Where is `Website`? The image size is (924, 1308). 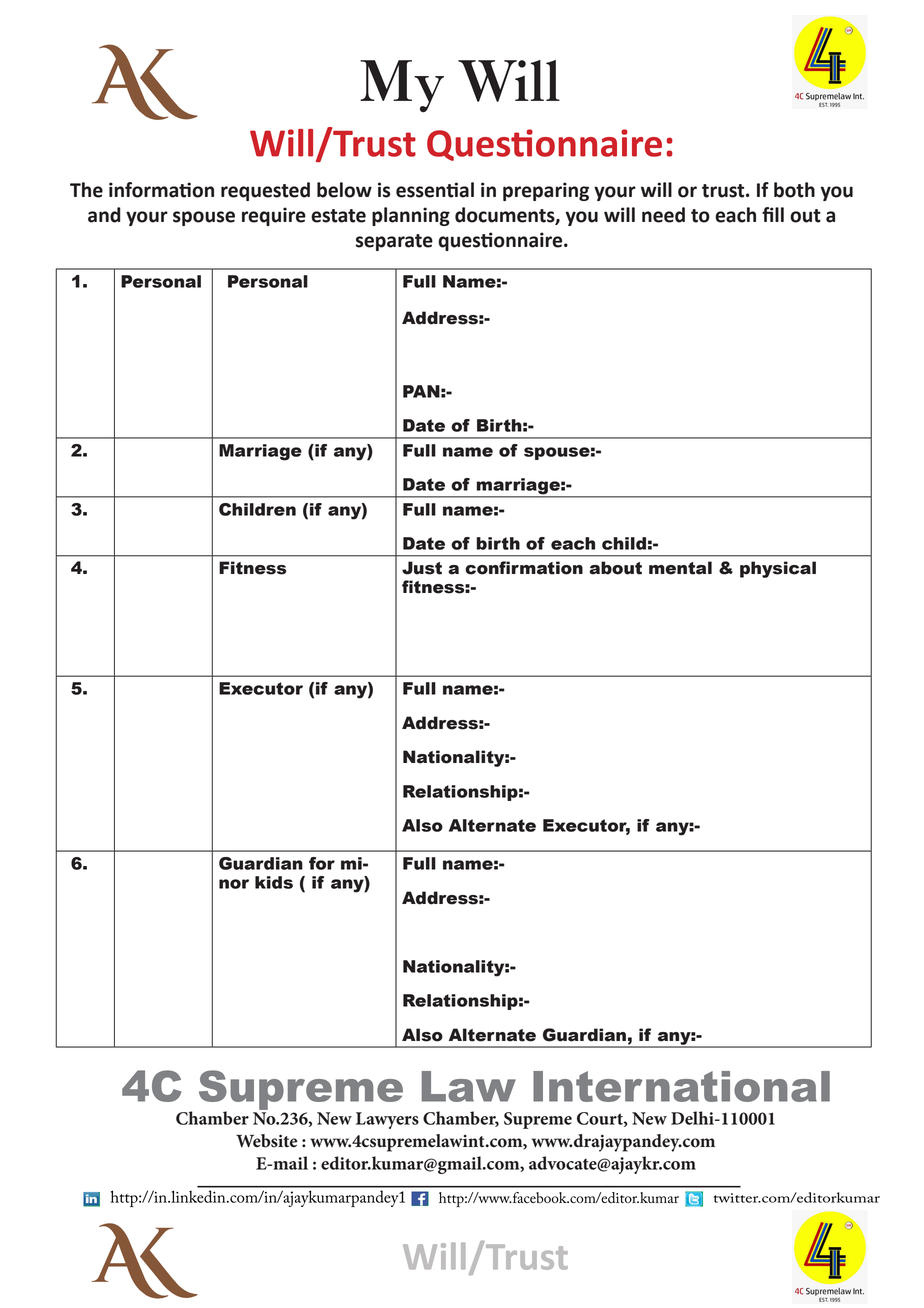 Website is located at coordinates (266, 1141).
